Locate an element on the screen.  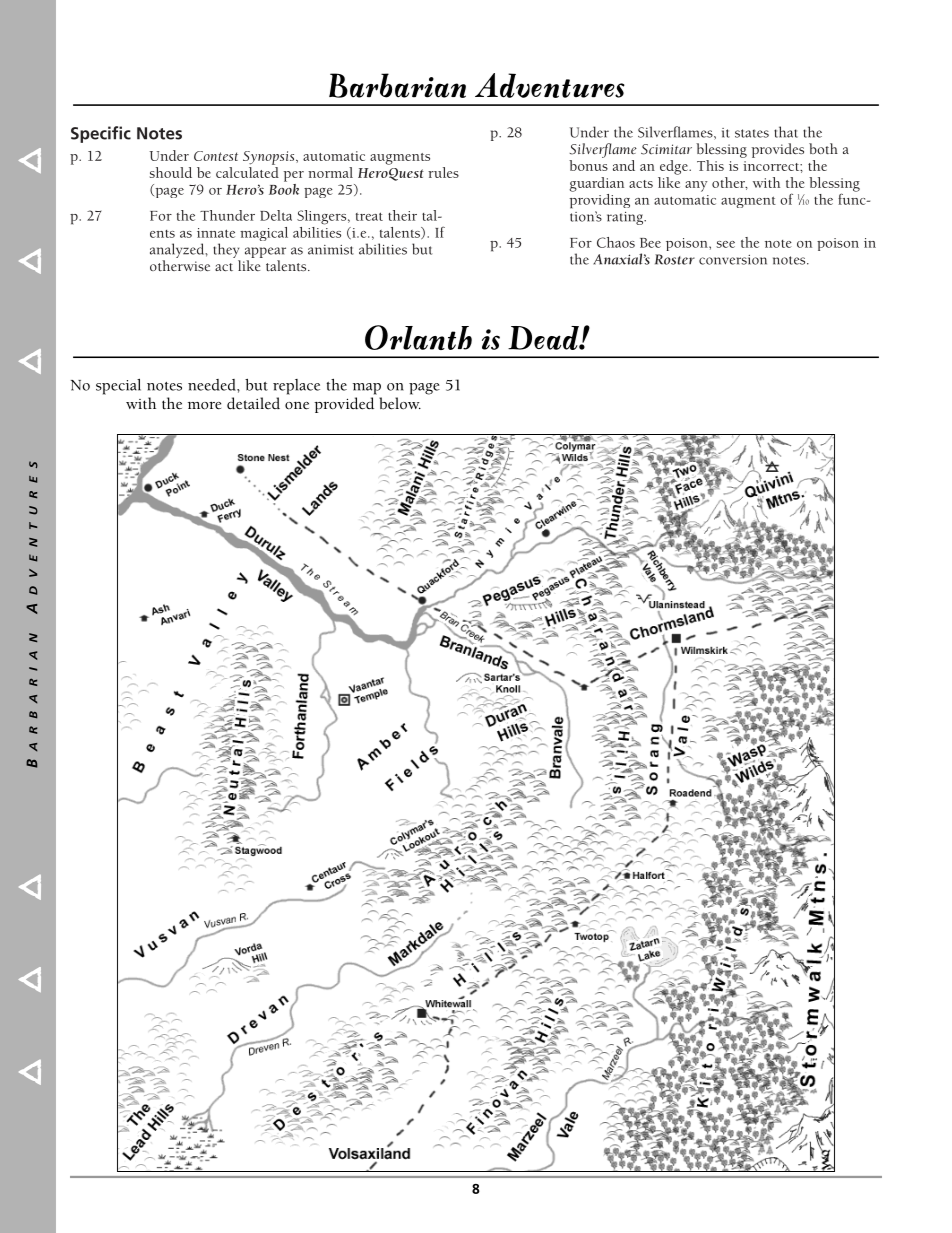
rules is located at coordinates (443, 172).
